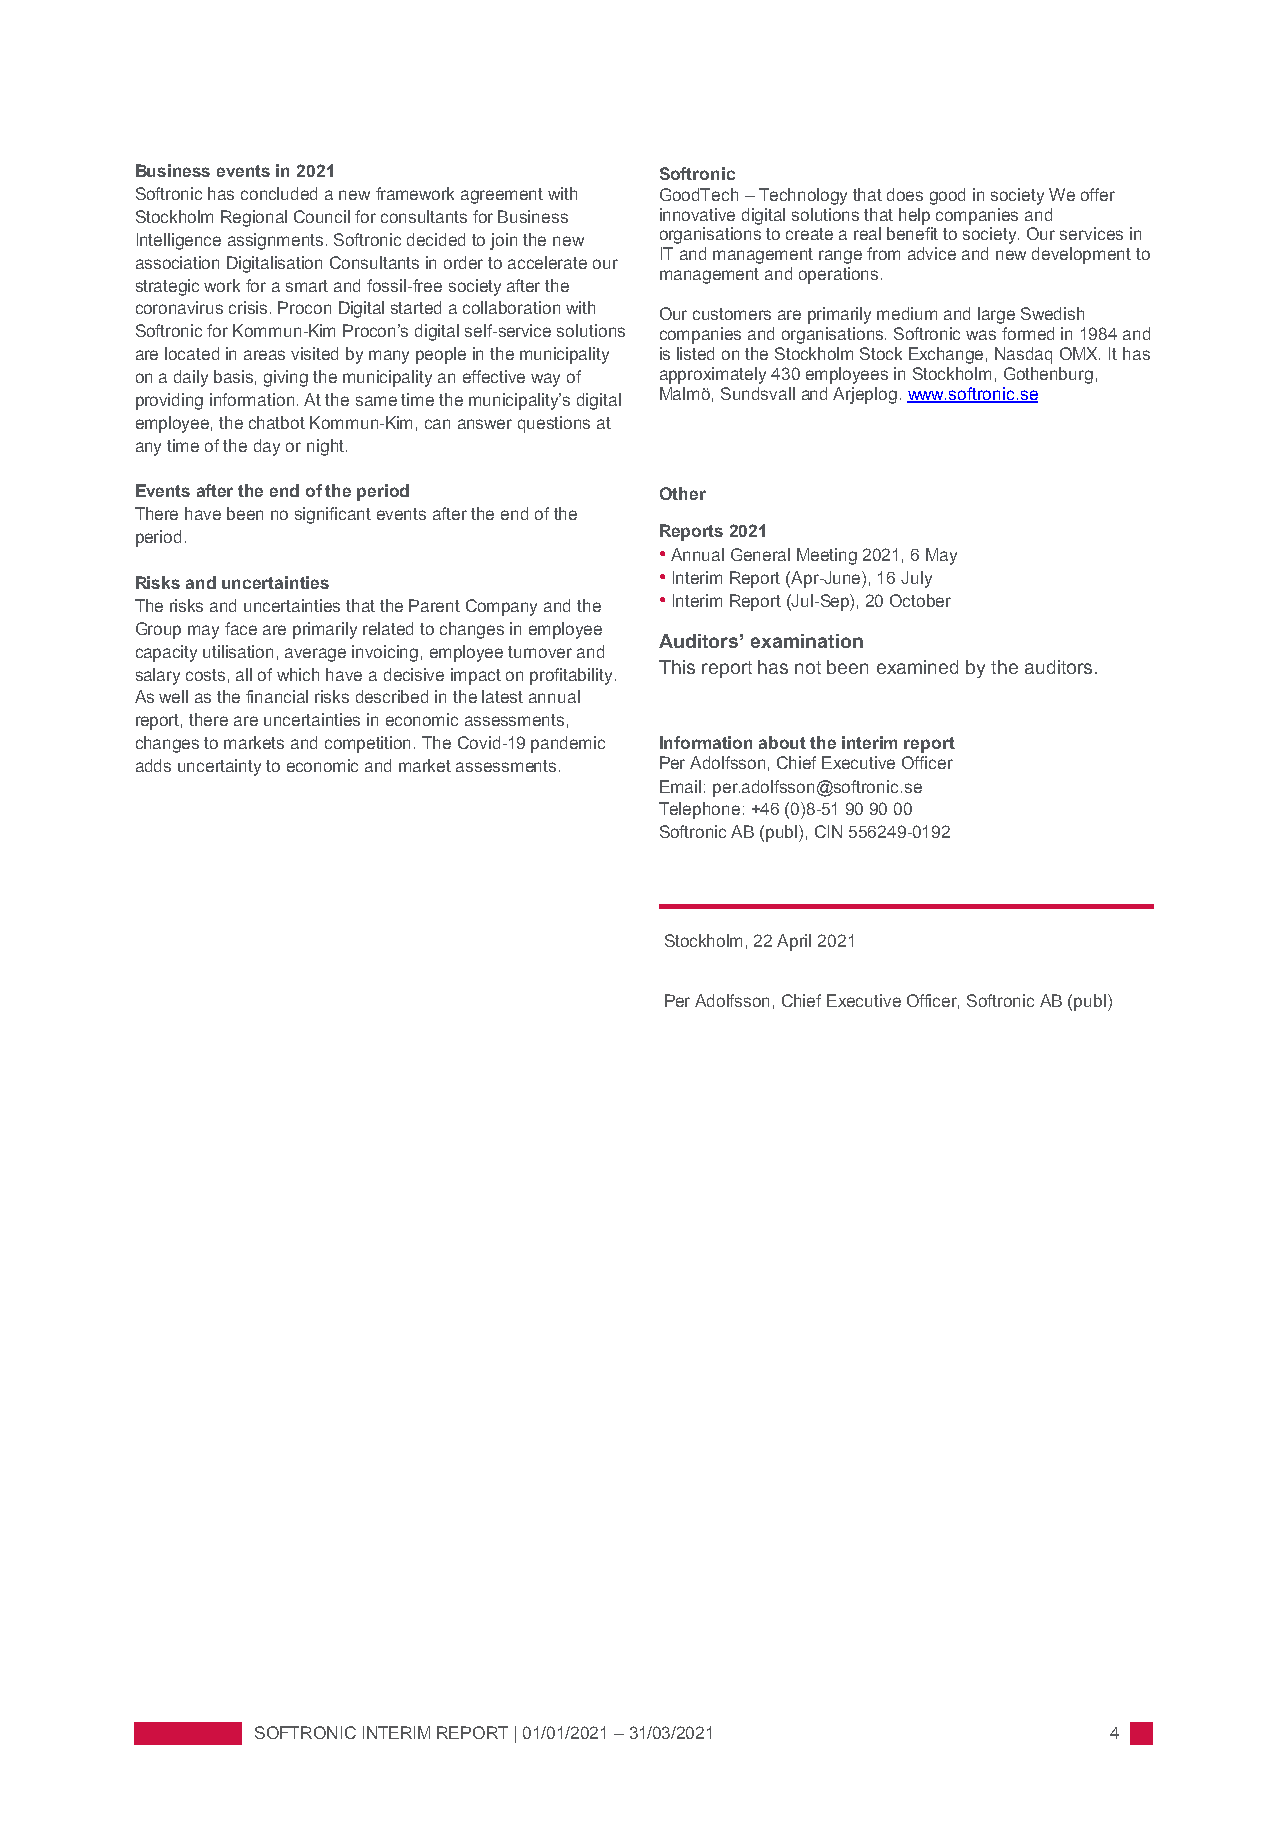  I want to click on Regional, so click(254, 218).
